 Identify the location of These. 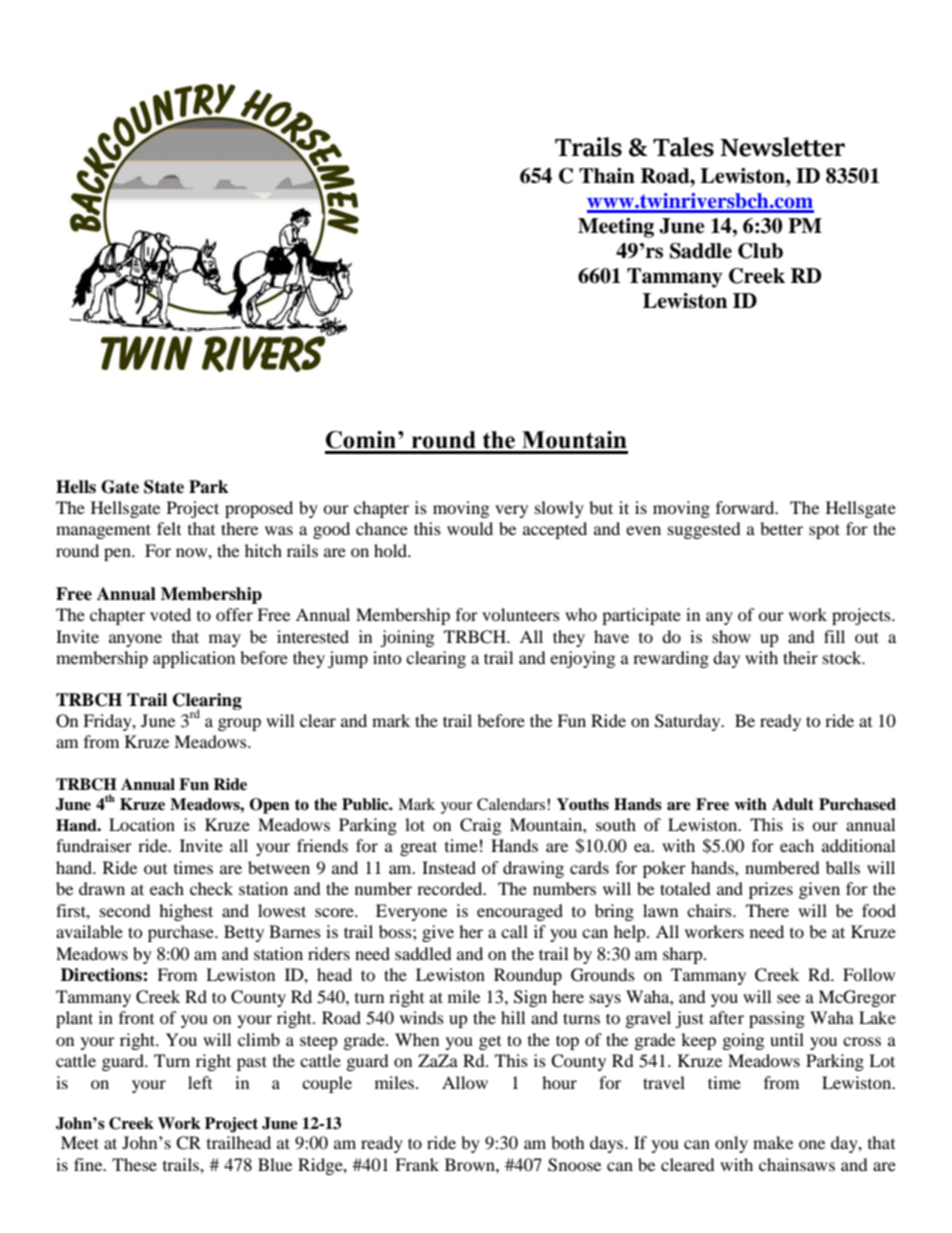
(134, 1164).
